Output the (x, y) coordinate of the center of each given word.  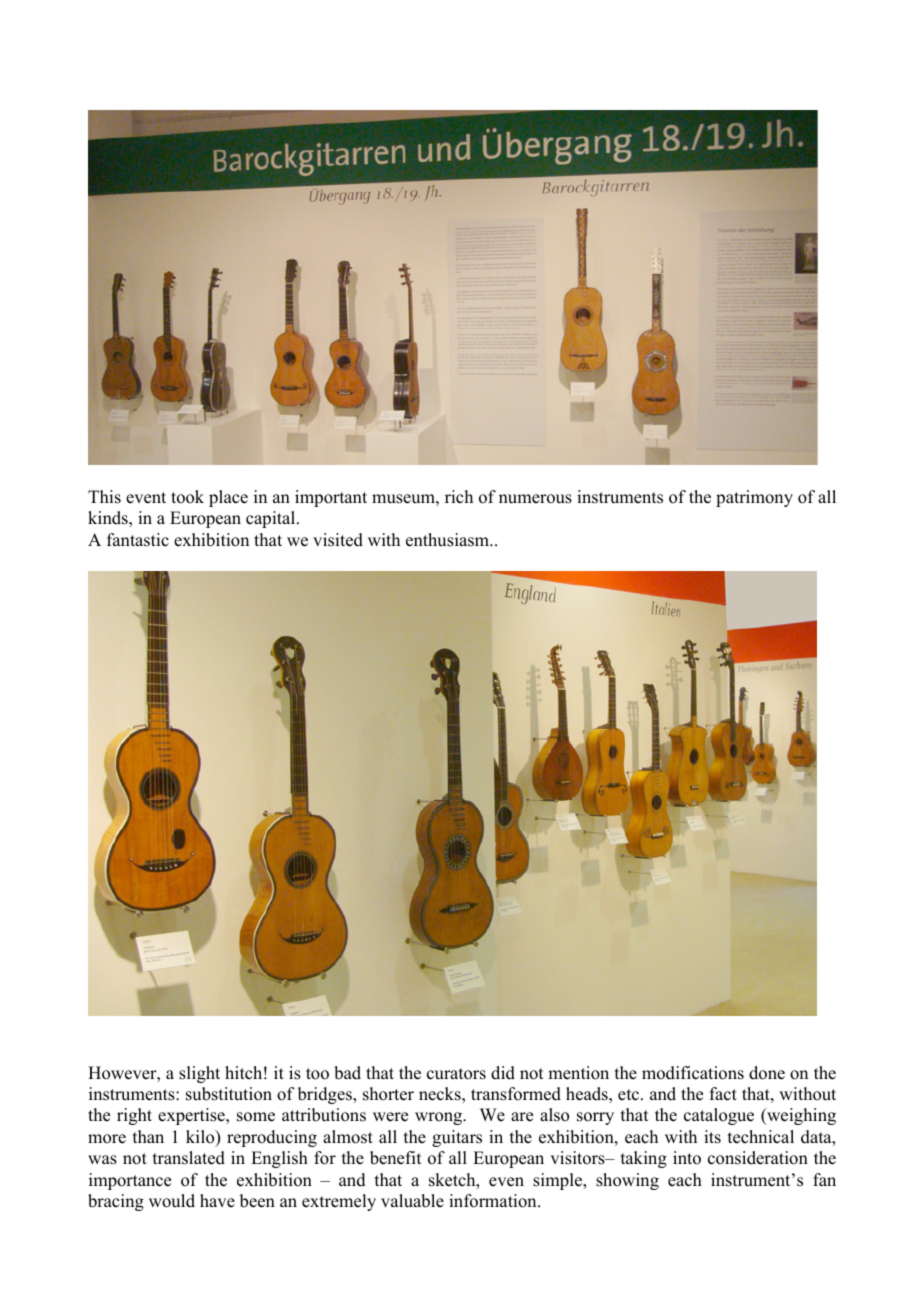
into (687, 1158)
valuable (412, 1201)
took (187, 497)
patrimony (754, 498)
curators (456, 1074)
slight (199, 1074)
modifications (693, 1073)
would (172, 1201)
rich (459, 497)
